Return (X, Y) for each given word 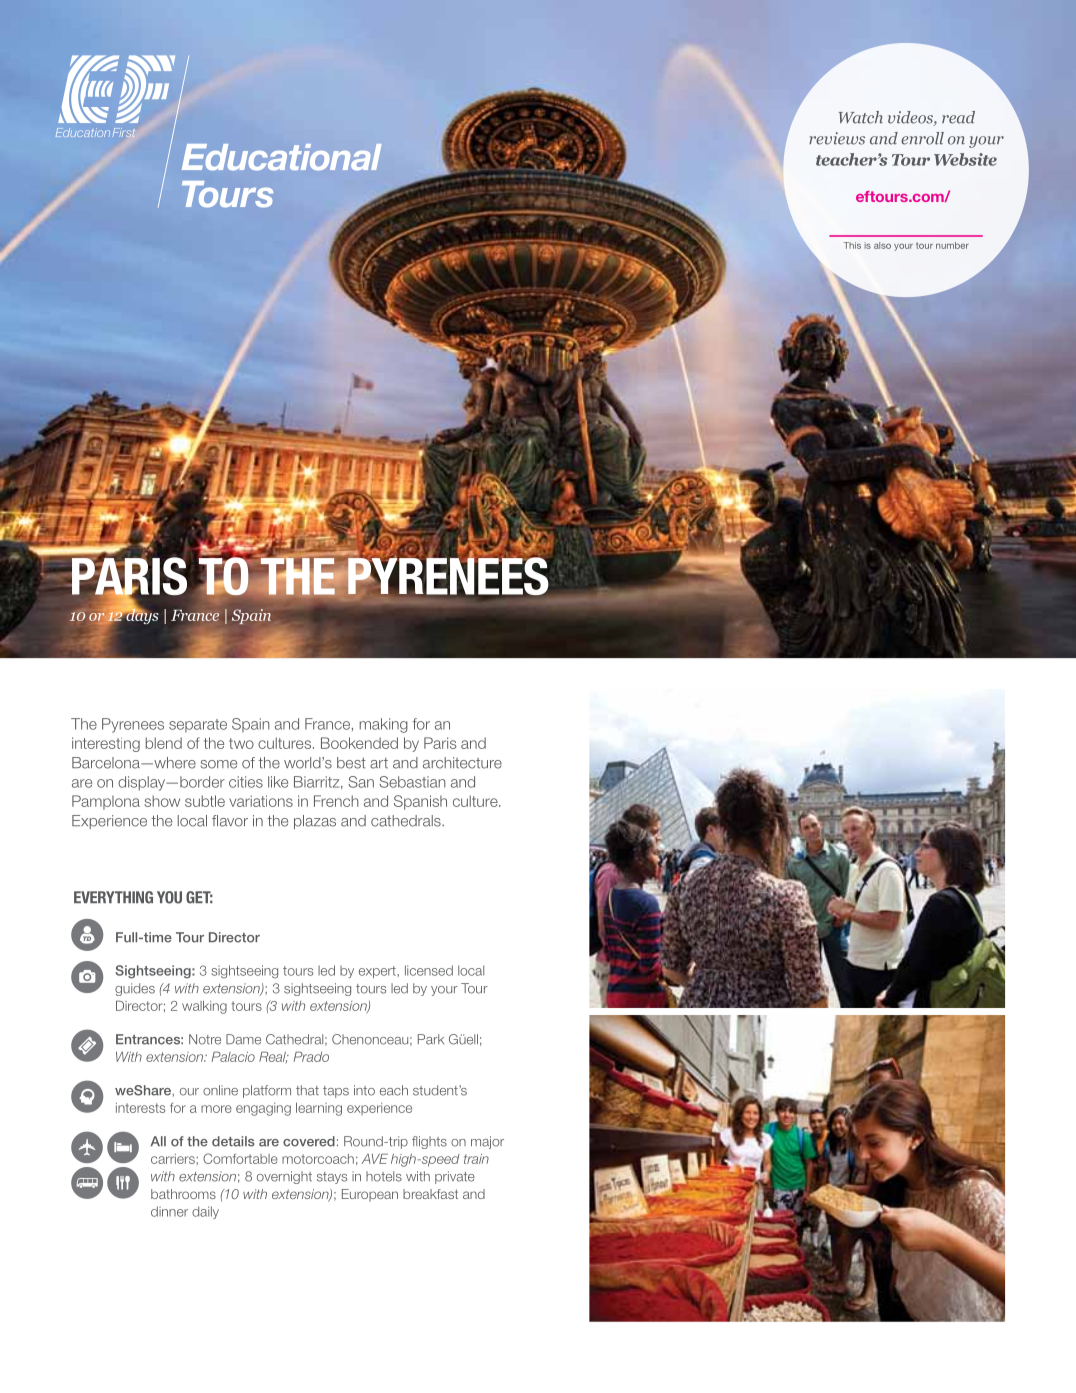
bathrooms (183, 1194)
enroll (922, 138)
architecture (462, 763)
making (383, 725)
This (852, 245)
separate (198, 725)
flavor (230, 821)
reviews (837, 138)
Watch (861, 117)
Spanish (420, 802)
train (476, 1159)
